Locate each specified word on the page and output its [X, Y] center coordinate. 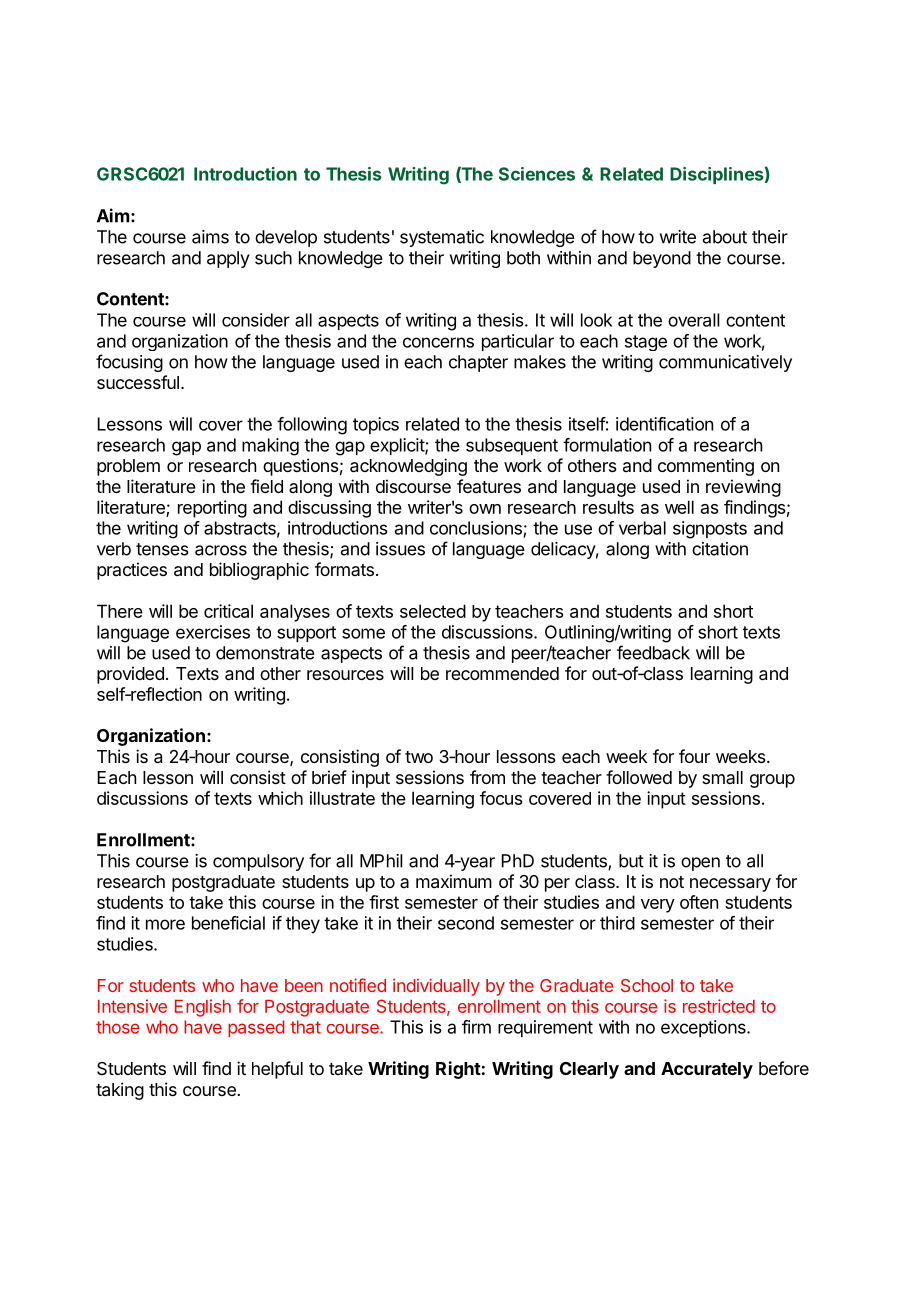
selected [433, 611]
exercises [213, 632]
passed [256, 1028]
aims [210, 237]
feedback [653, 652]
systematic [442, 238]
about [725, 237]
